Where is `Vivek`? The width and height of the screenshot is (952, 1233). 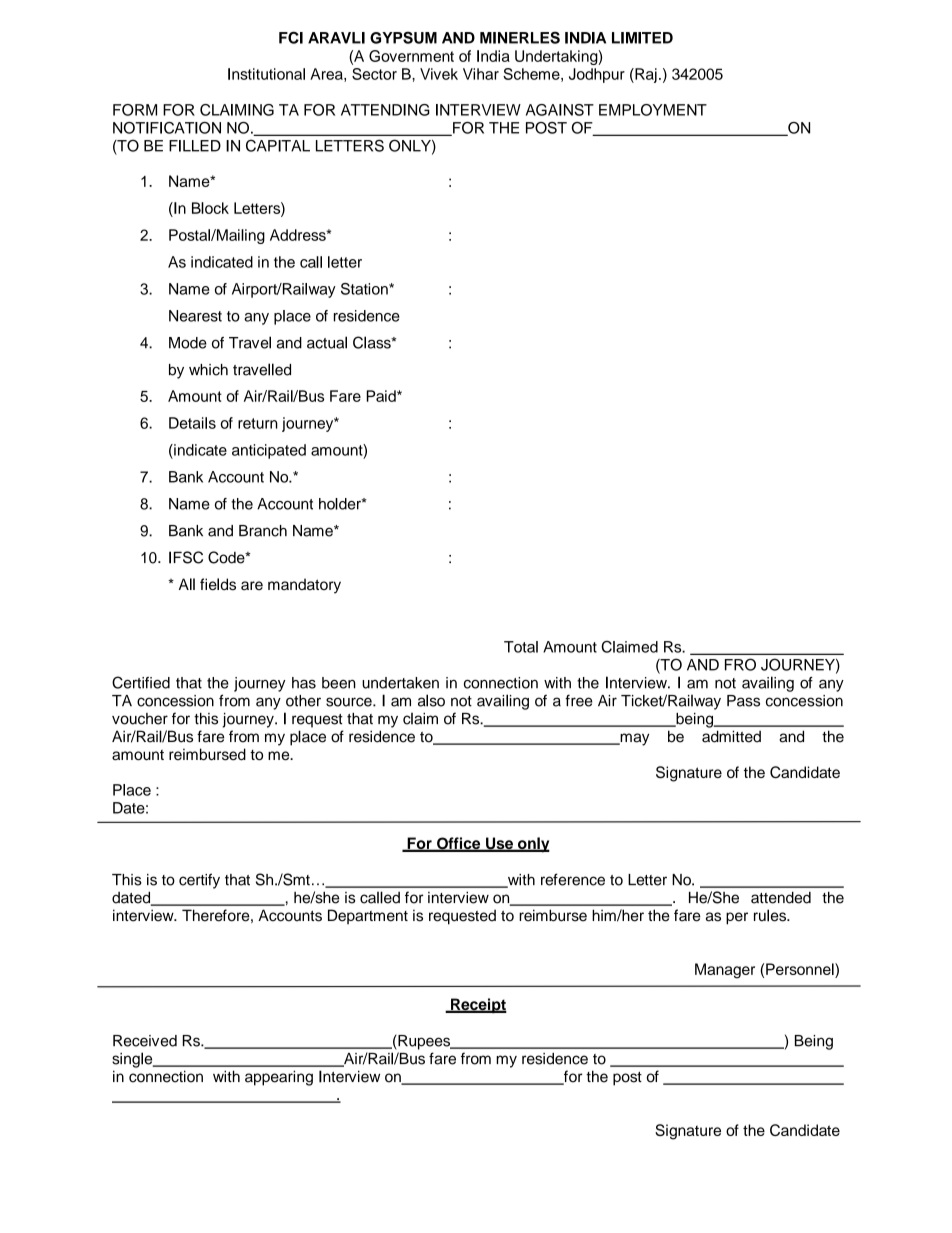 Vivek is located at coordinates (439, 74).
